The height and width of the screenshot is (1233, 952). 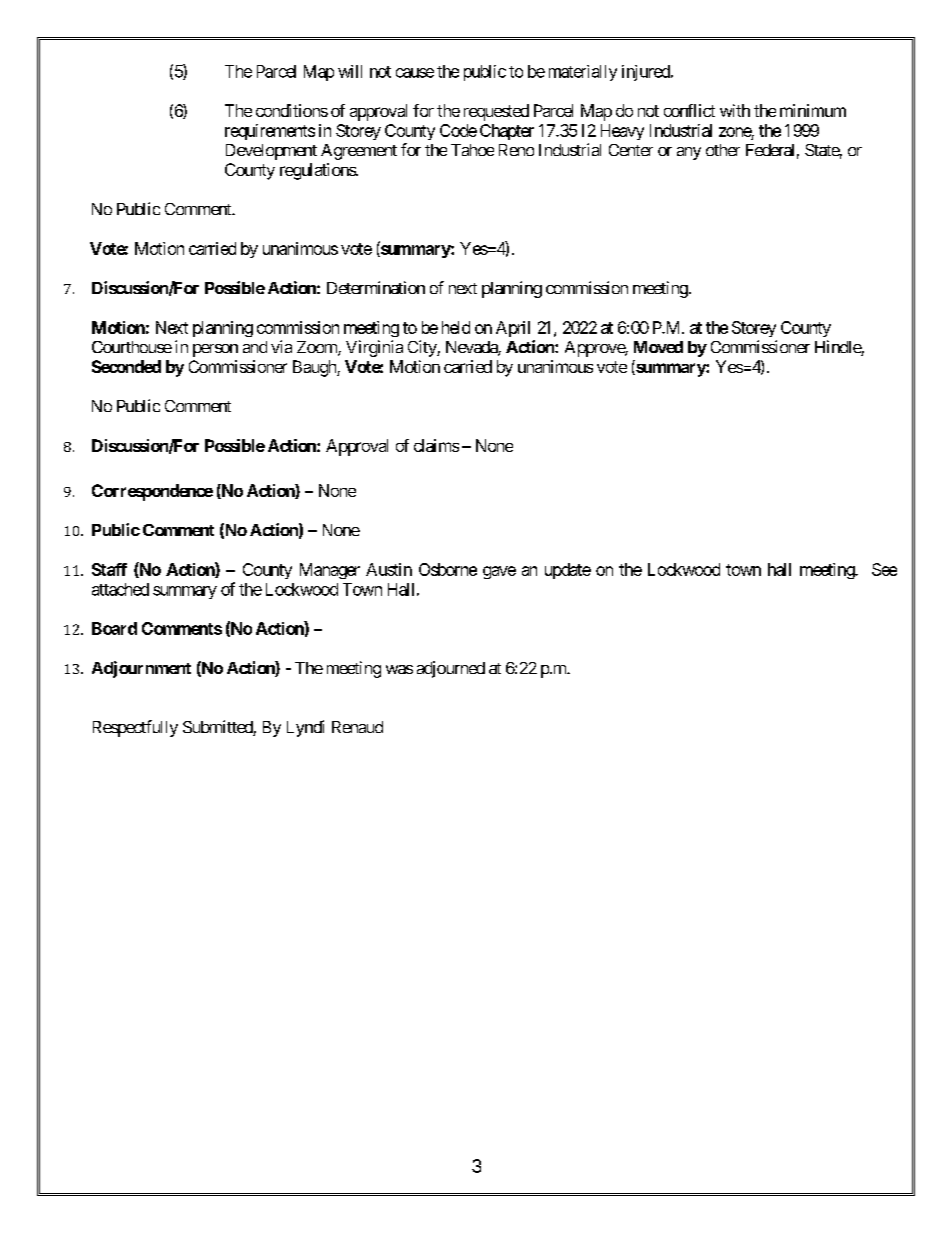 What do you see at coordinates (436, 445) in the screenshot?
I see `claims` at bounding box center [436, 445].
